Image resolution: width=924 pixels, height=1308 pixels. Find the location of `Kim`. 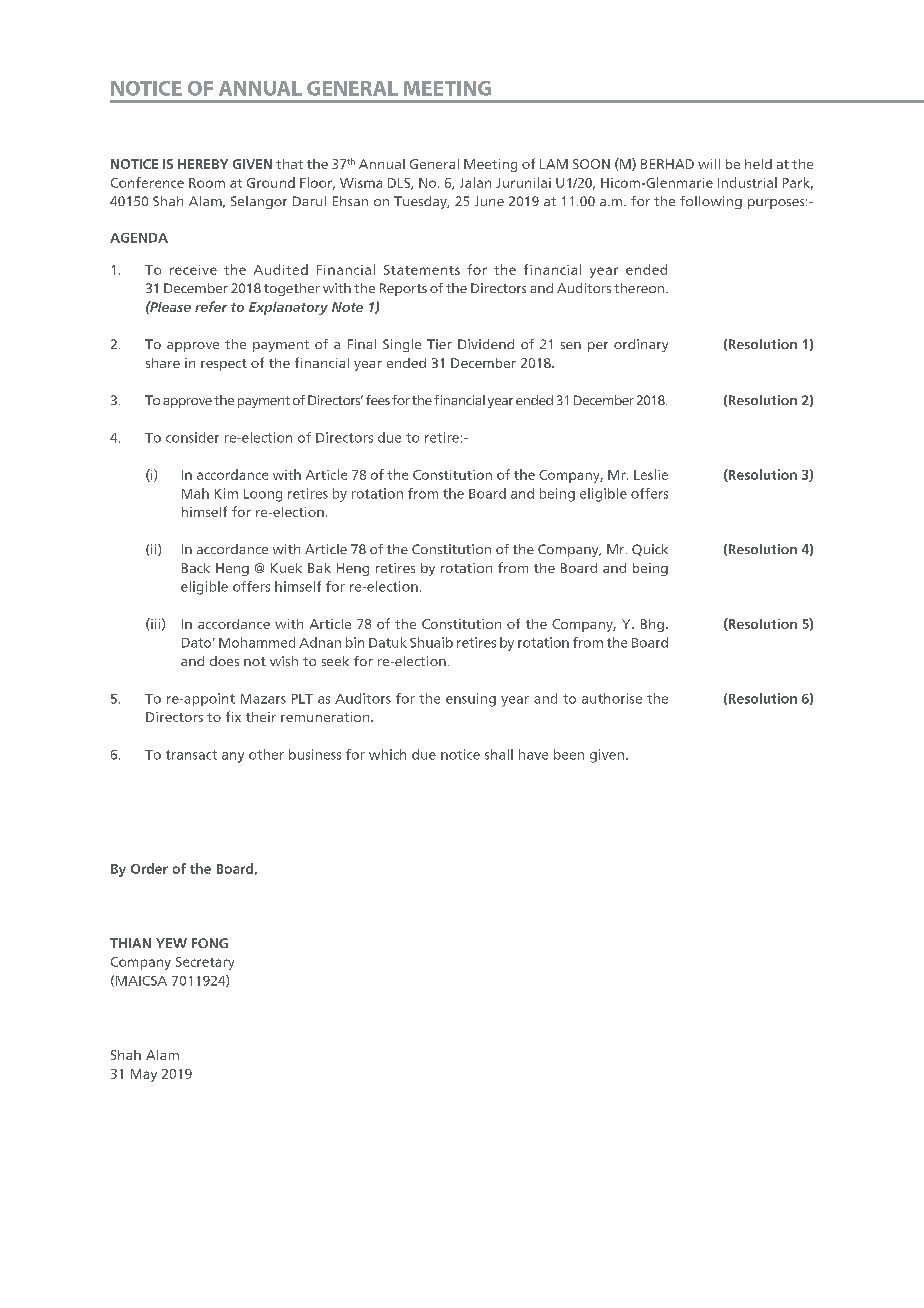

Kim is located at coordinates (226, 493).
